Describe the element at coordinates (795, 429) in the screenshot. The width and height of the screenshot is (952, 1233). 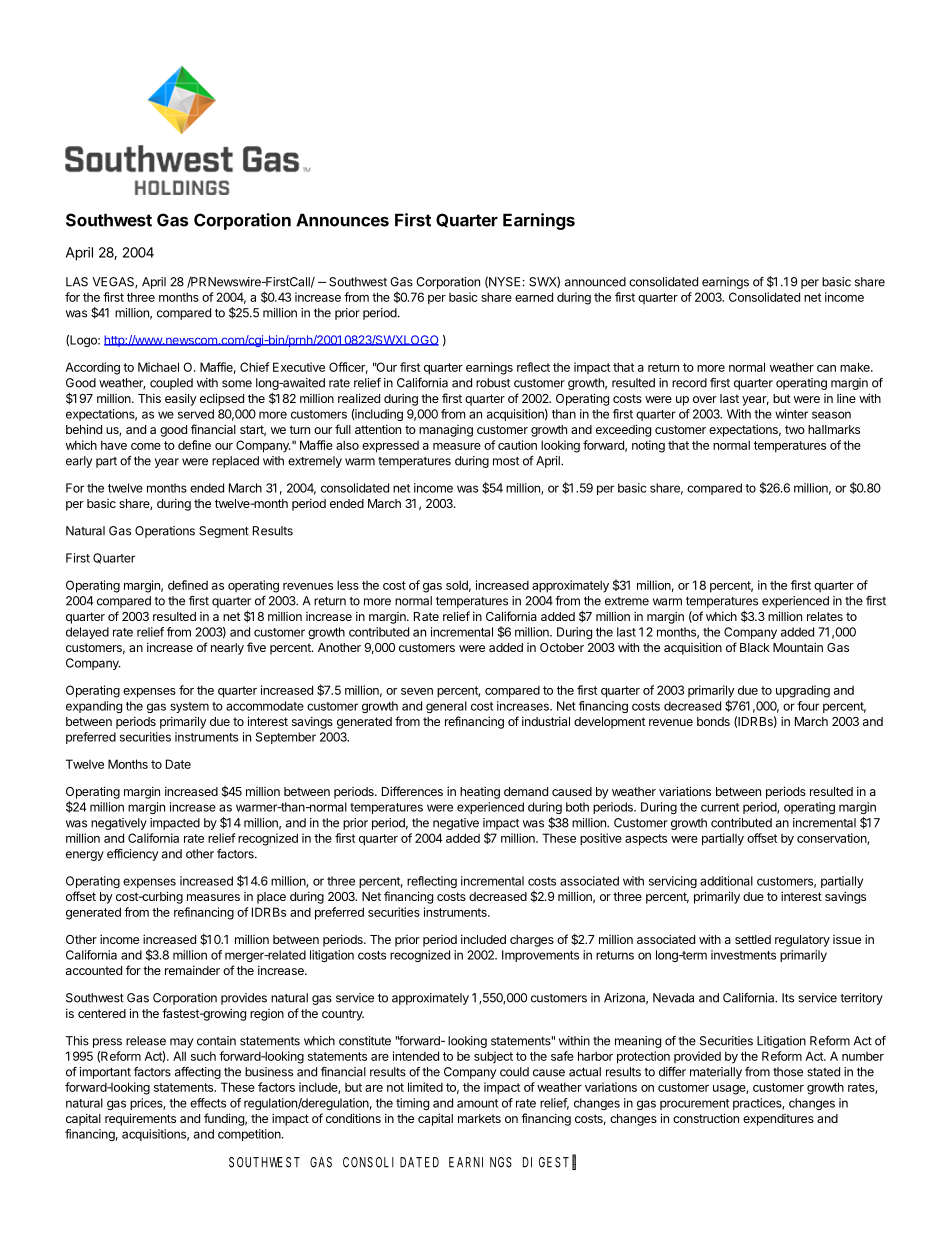
I see `two` at that location.
